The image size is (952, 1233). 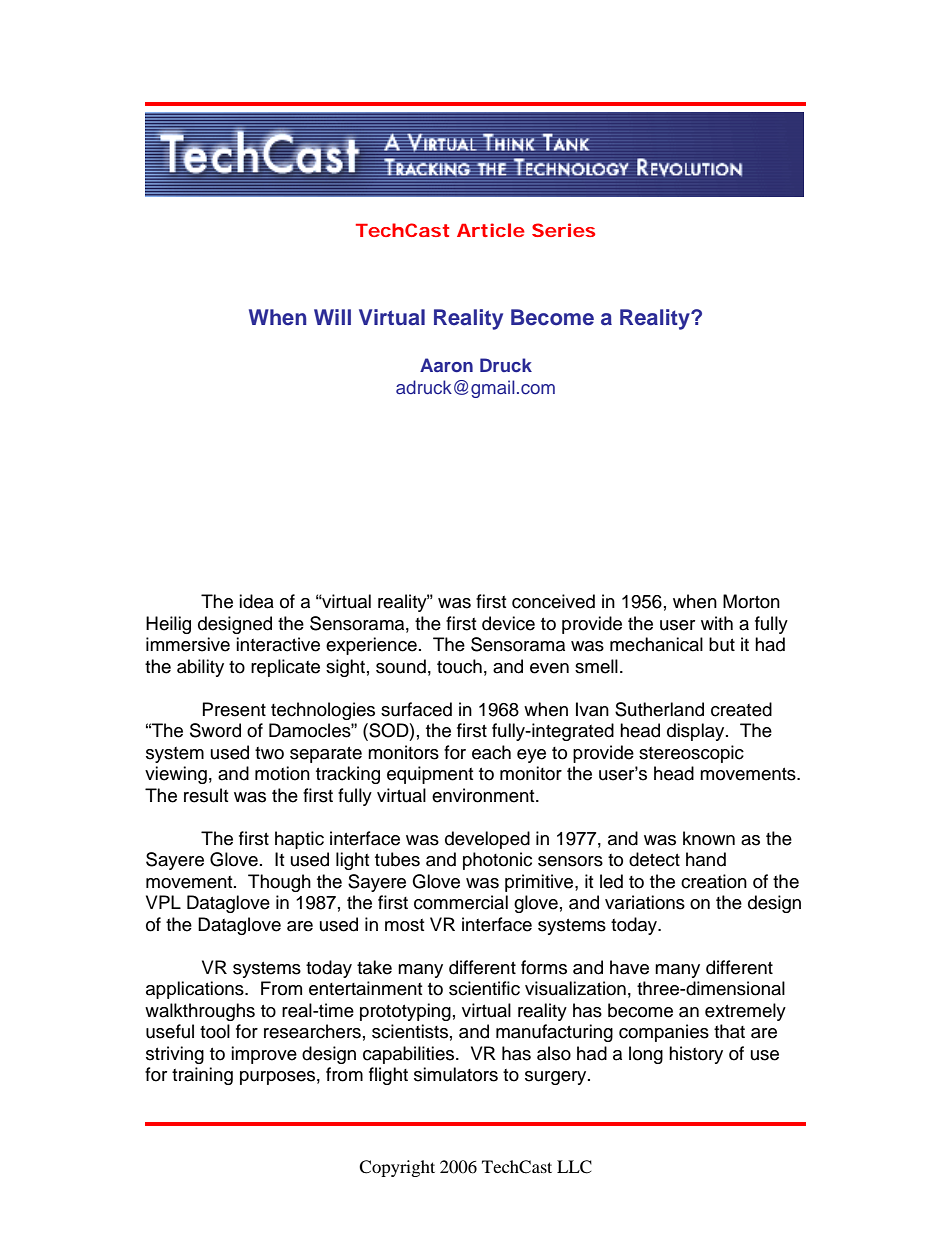 I want to click on Will, so click(x=332, y=317).
